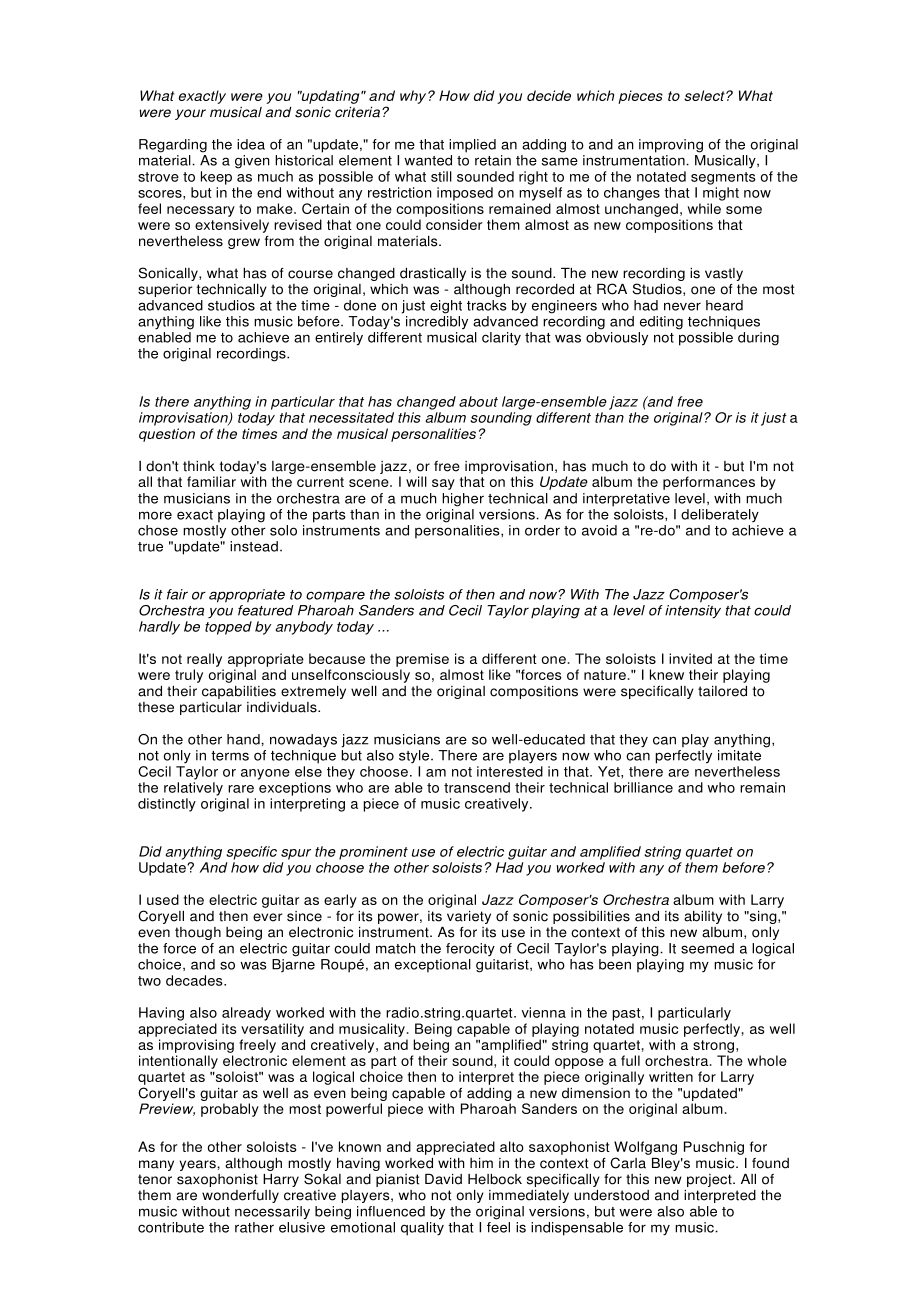  What do you see at coordinates (422, 660) in the screenshot?
I see `premise` at bounding box center [422, 660].
